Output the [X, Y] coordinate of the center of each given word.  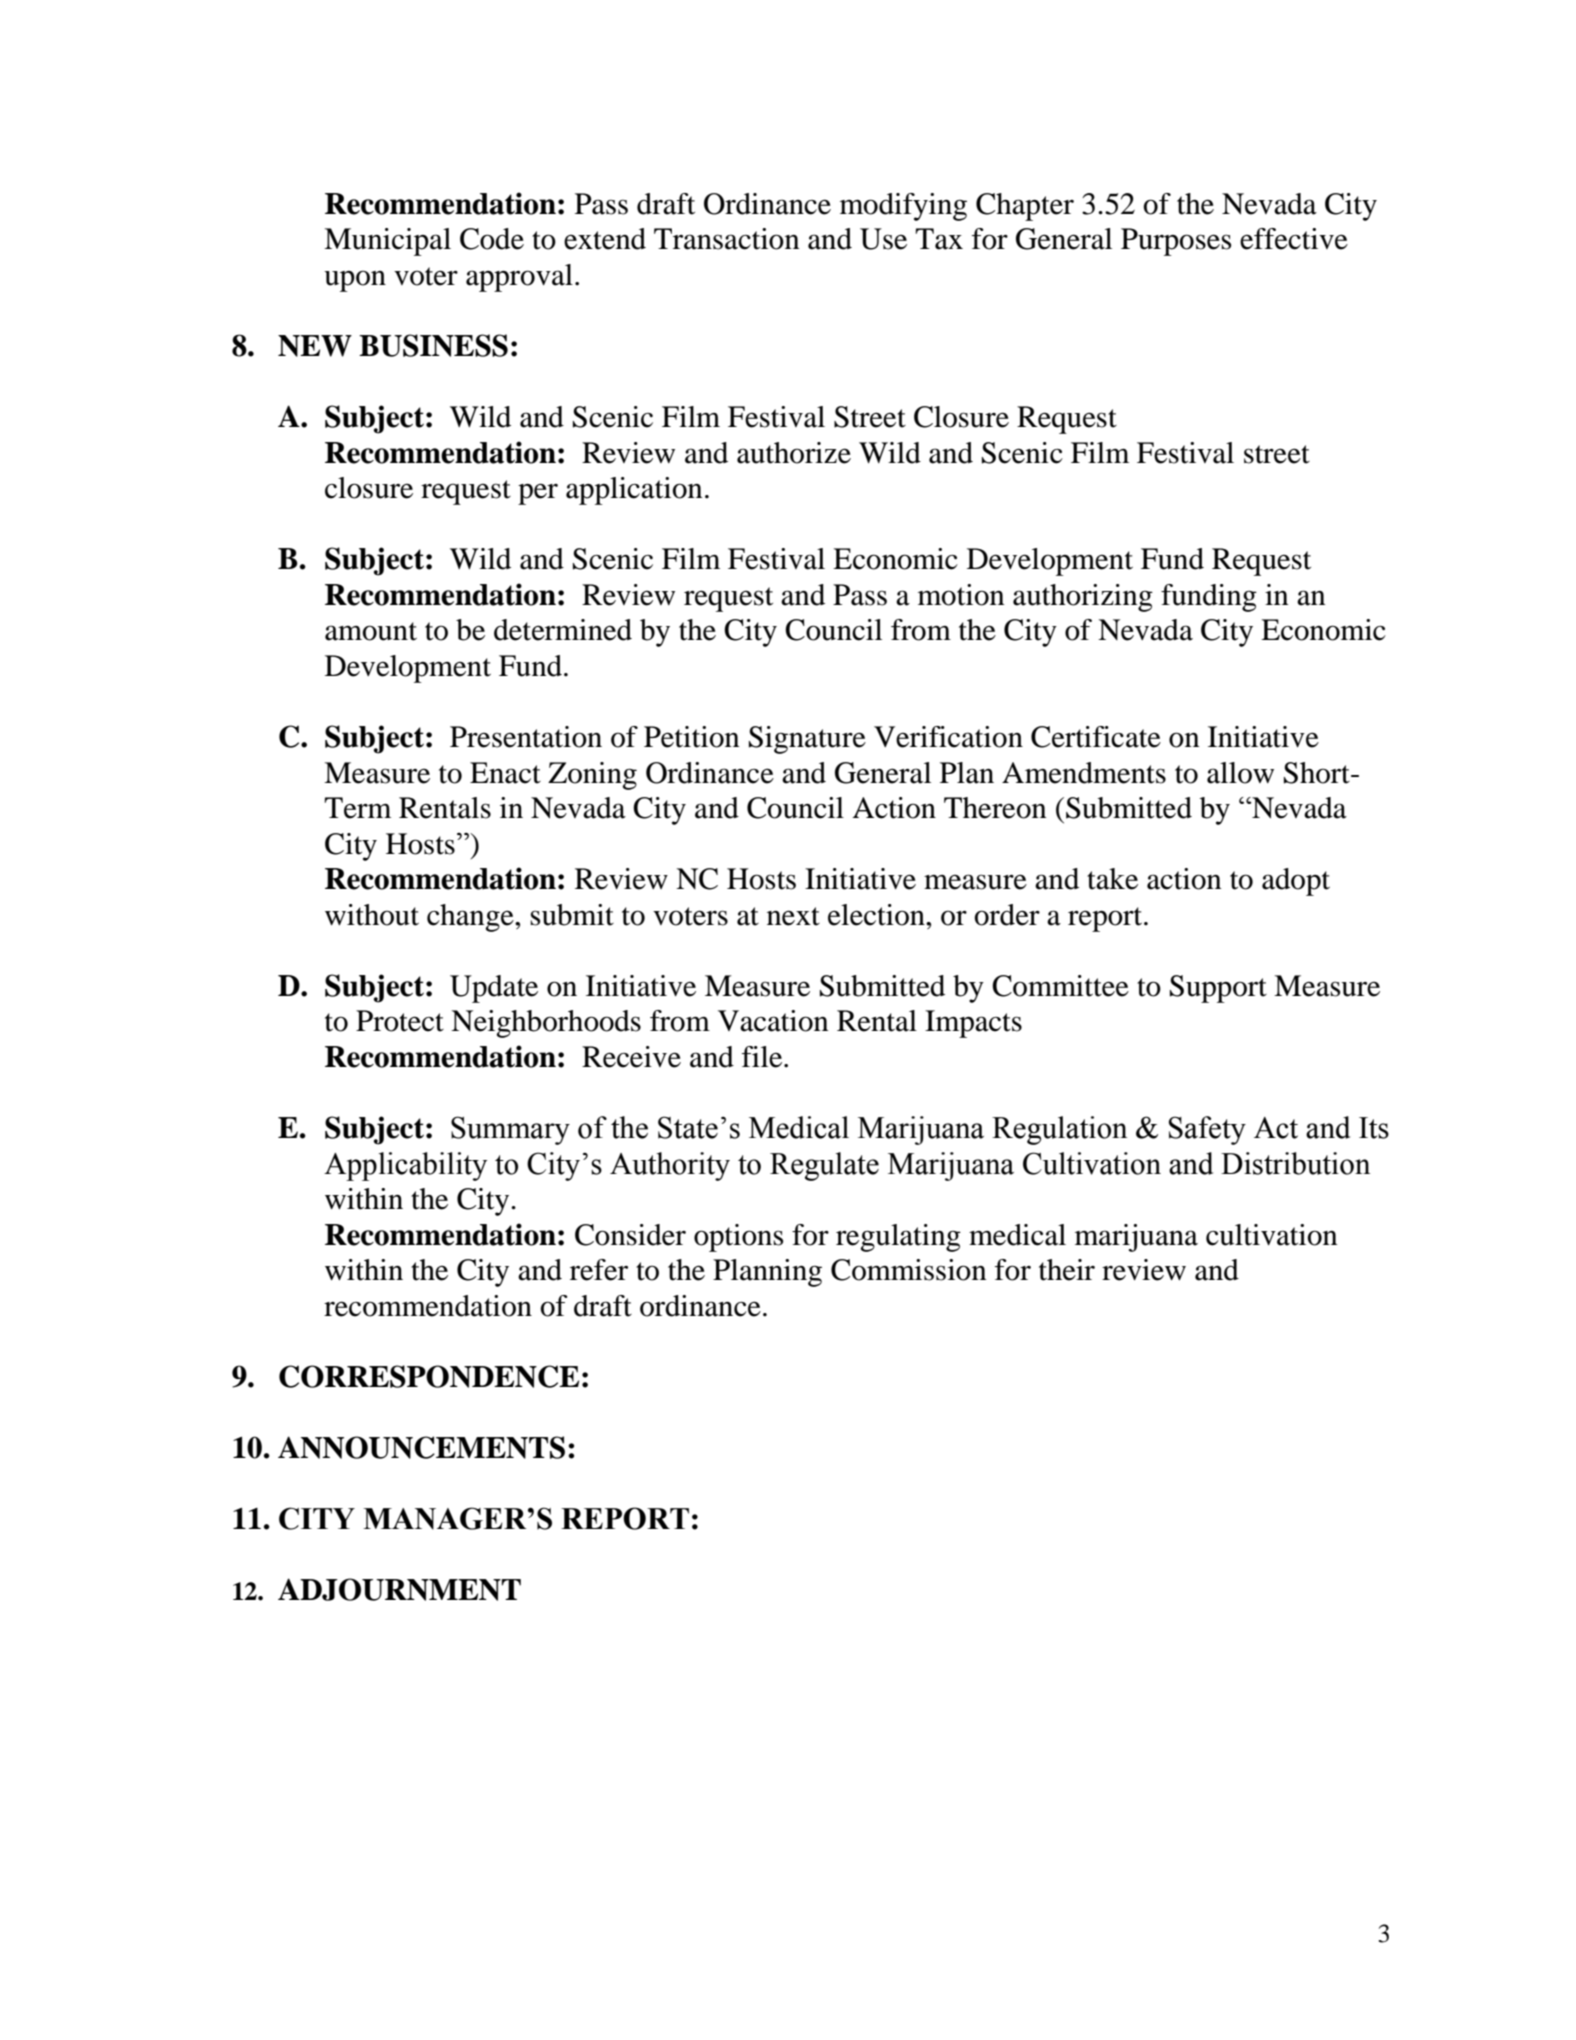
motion [961, 595]
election [877, 915]
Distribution [1295, 1163]
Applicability [405, 1166]
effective [1294, 239]
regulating [898, 1238]
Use [883, 239]
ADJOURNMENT [399, 1589]
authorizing [1083, 598]
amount [371, 631]
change [471, 918]
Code [492, 239]
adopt [1296, 882]
